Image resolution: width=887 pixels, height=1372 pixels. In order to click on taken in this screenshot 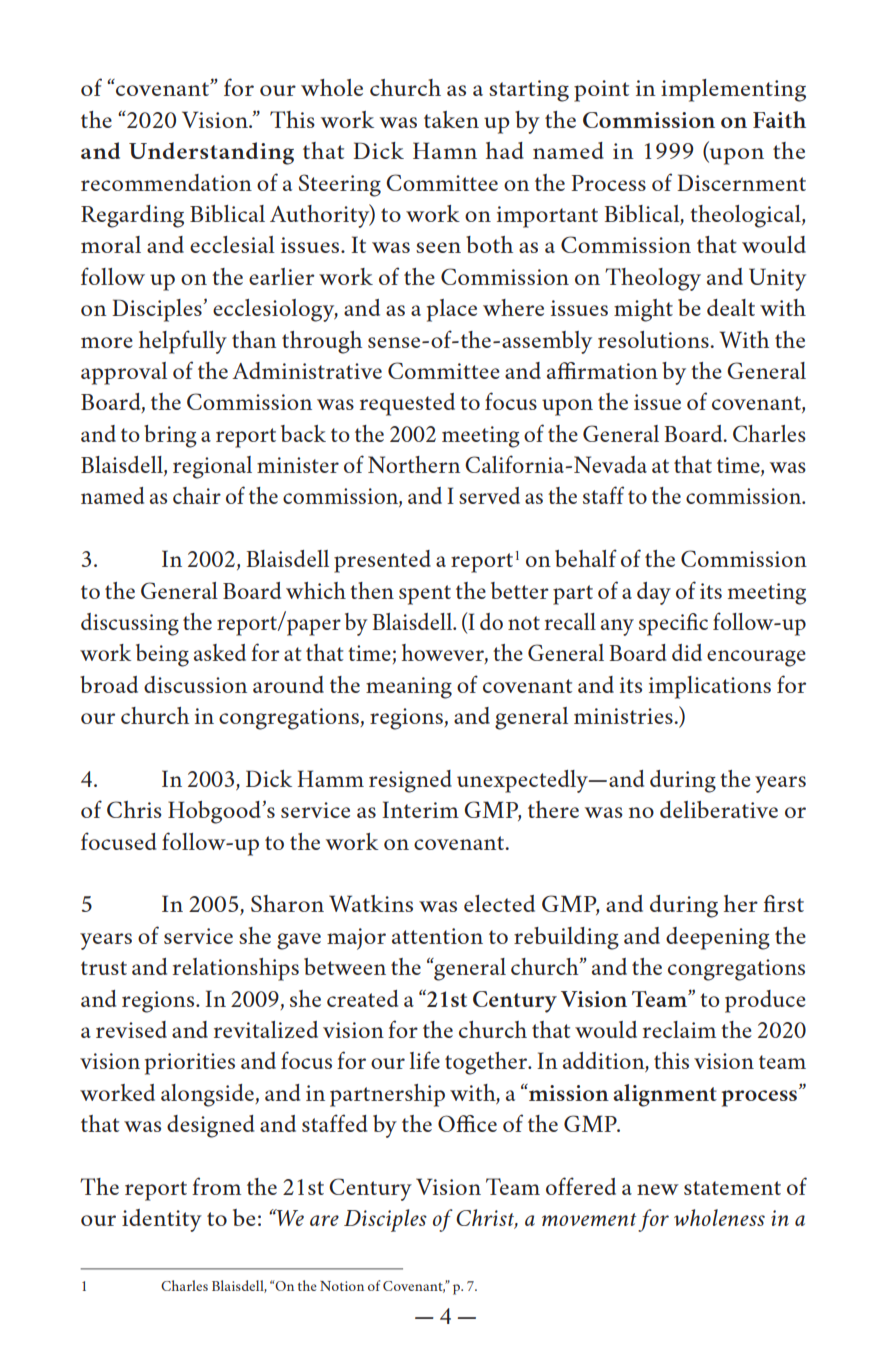, I will do `click(451, 119)`.
